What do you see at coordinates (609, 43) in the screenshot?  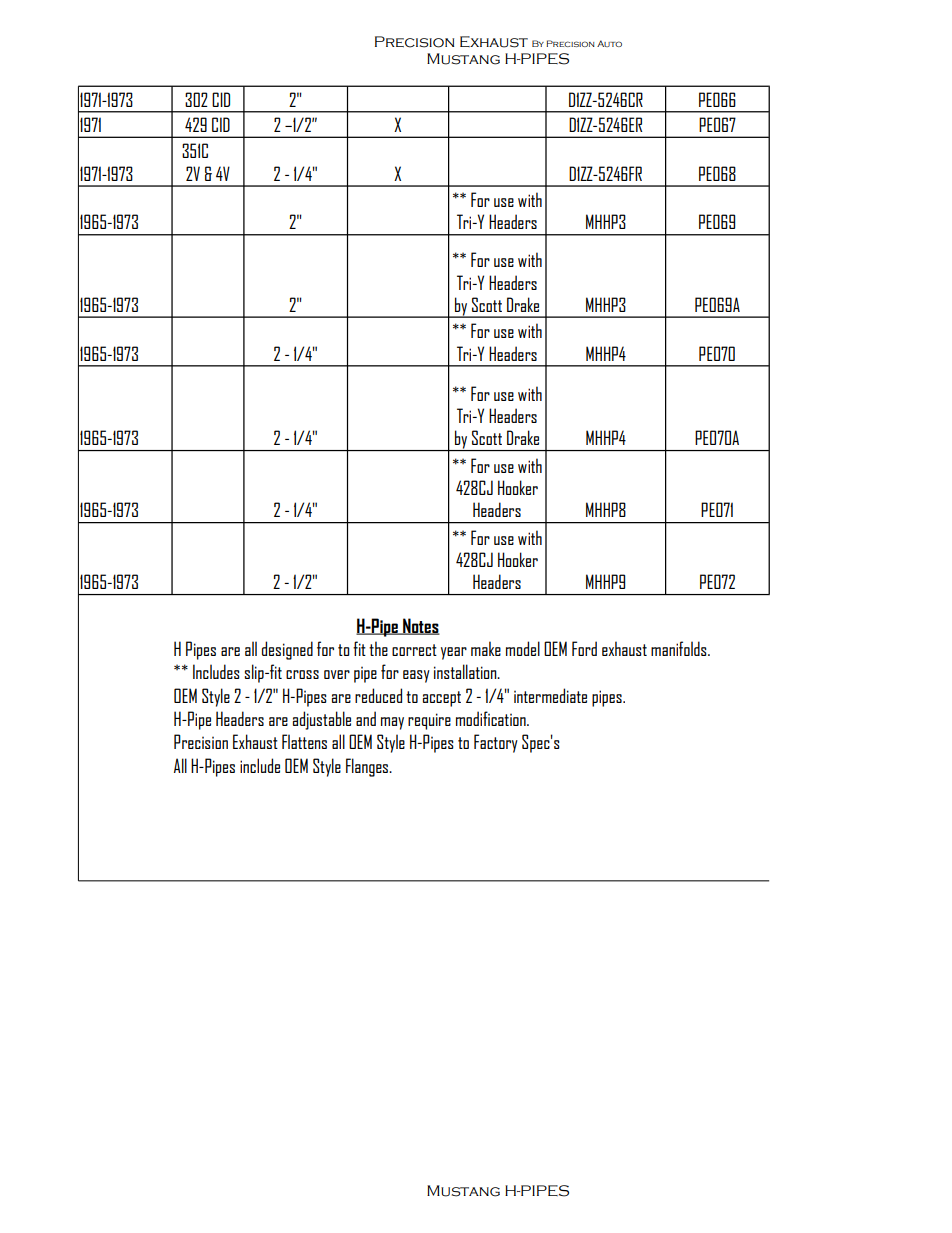 I see `Auto` at bounding box center [609, 43].
